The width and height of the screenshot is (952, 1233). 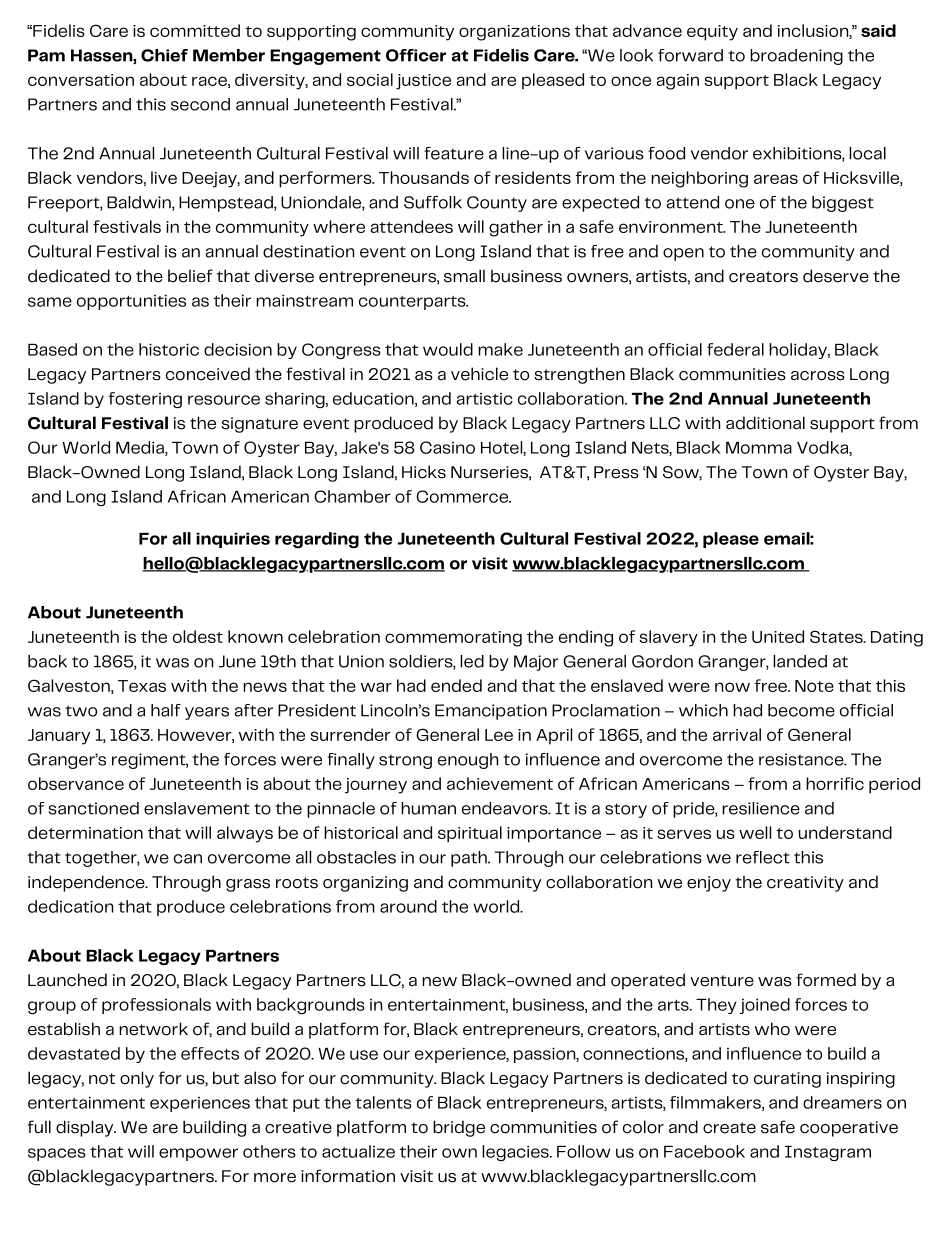 I want to click on Chief, so click(x=164, y=55).
